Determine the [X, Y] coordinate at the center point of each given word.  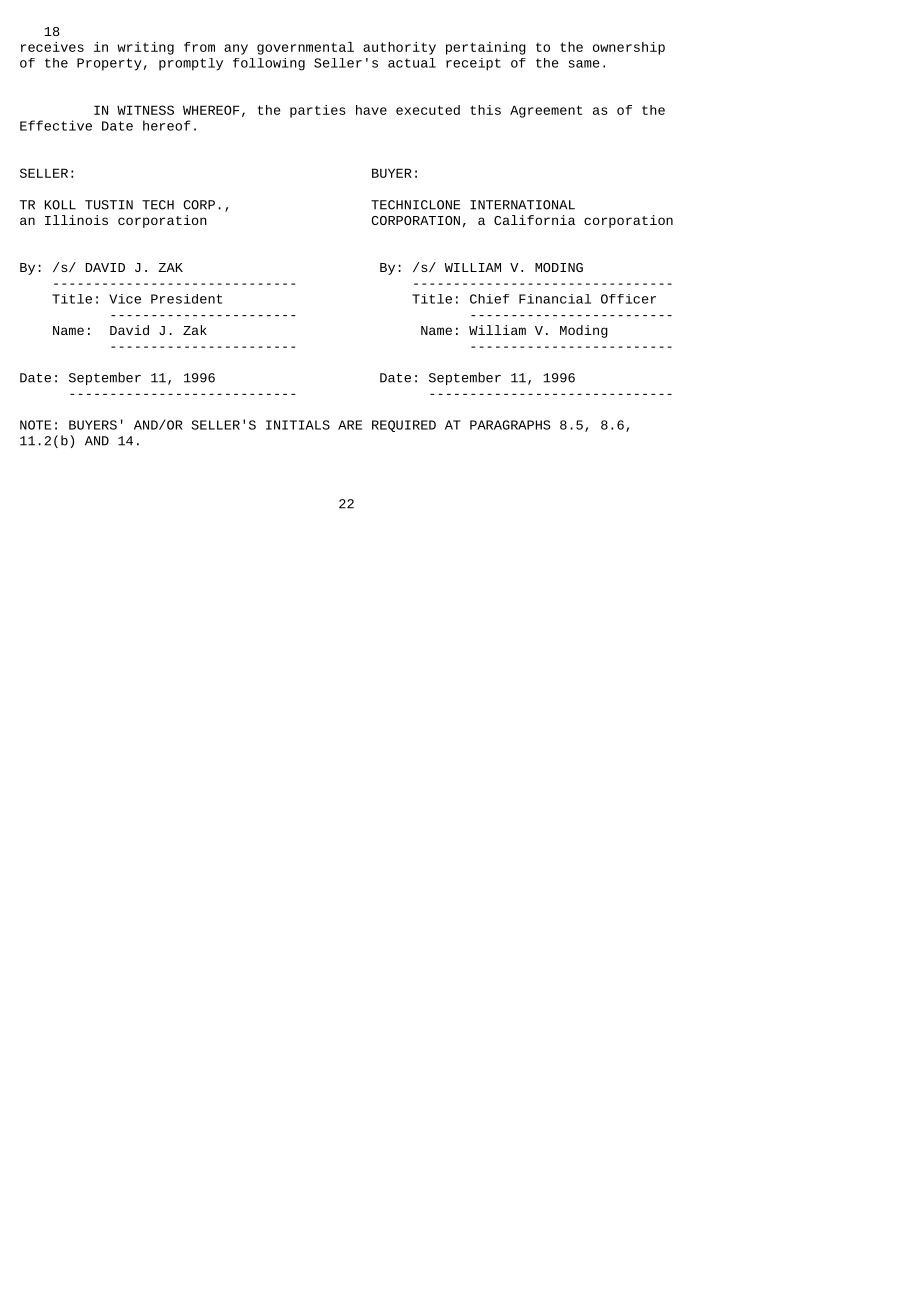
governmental [305, 48]
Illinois [76, 220]
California [534, 220]
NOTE [35, 425]
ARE [350, 425]
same [584, 64]
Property [109, 64]
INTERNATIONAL [522, 205]
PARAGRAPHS [510, 425]
